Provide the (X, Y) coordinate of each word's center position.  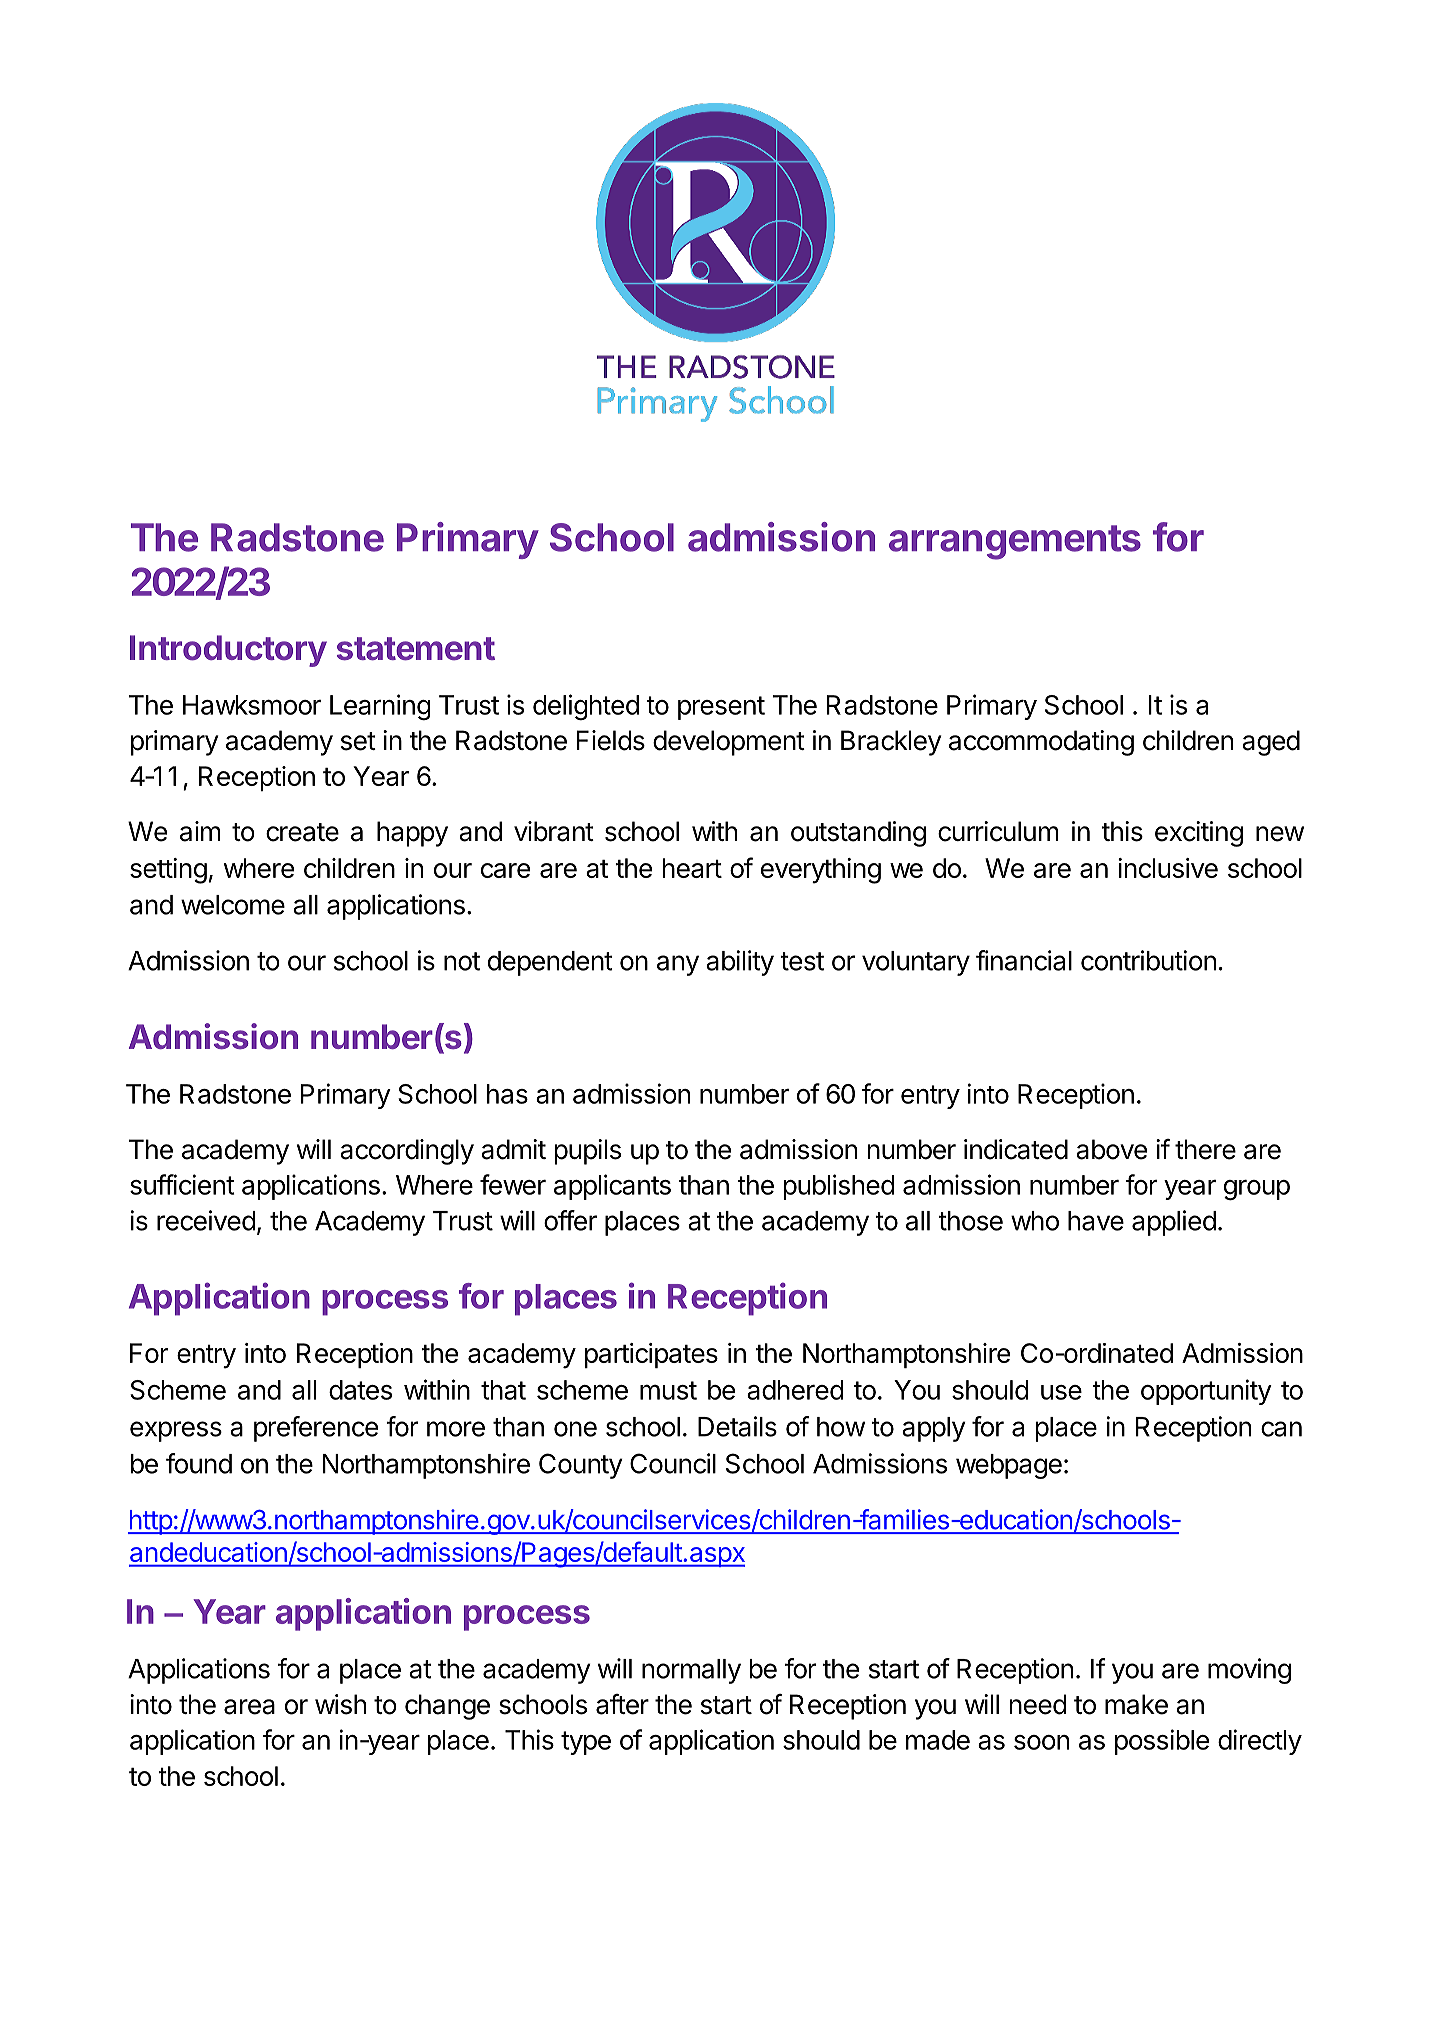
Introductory (228, 651)
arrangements (1015, 542)
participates (651, 1355)
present (721, 708)
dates (360, 1390)
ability (740, 963)
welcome (233, 905)
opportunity (1206, 1392)
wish (340, 1704)
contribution (1148, 960)
